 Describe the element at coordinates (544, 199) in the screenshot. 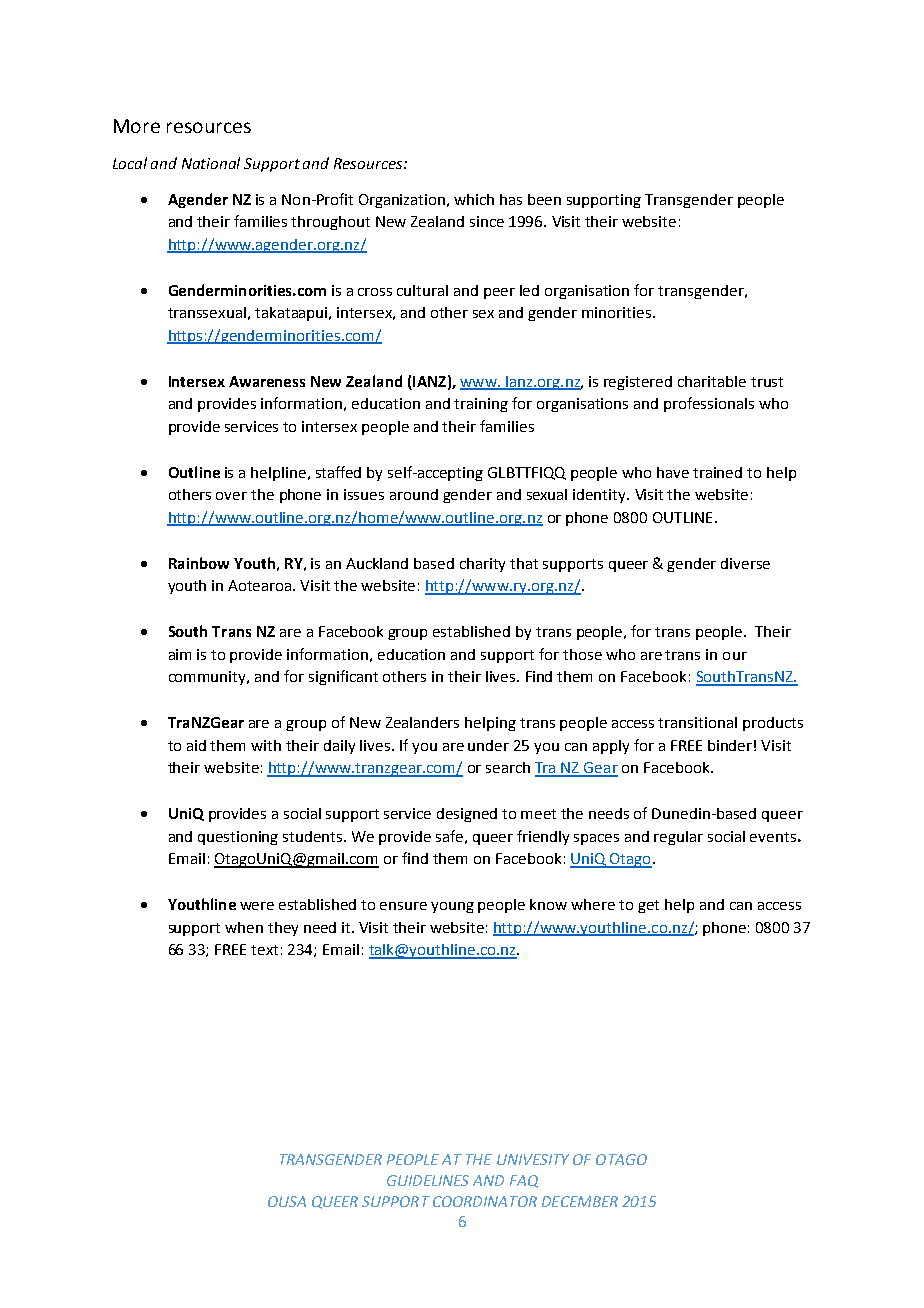

I see `been` at that location.
